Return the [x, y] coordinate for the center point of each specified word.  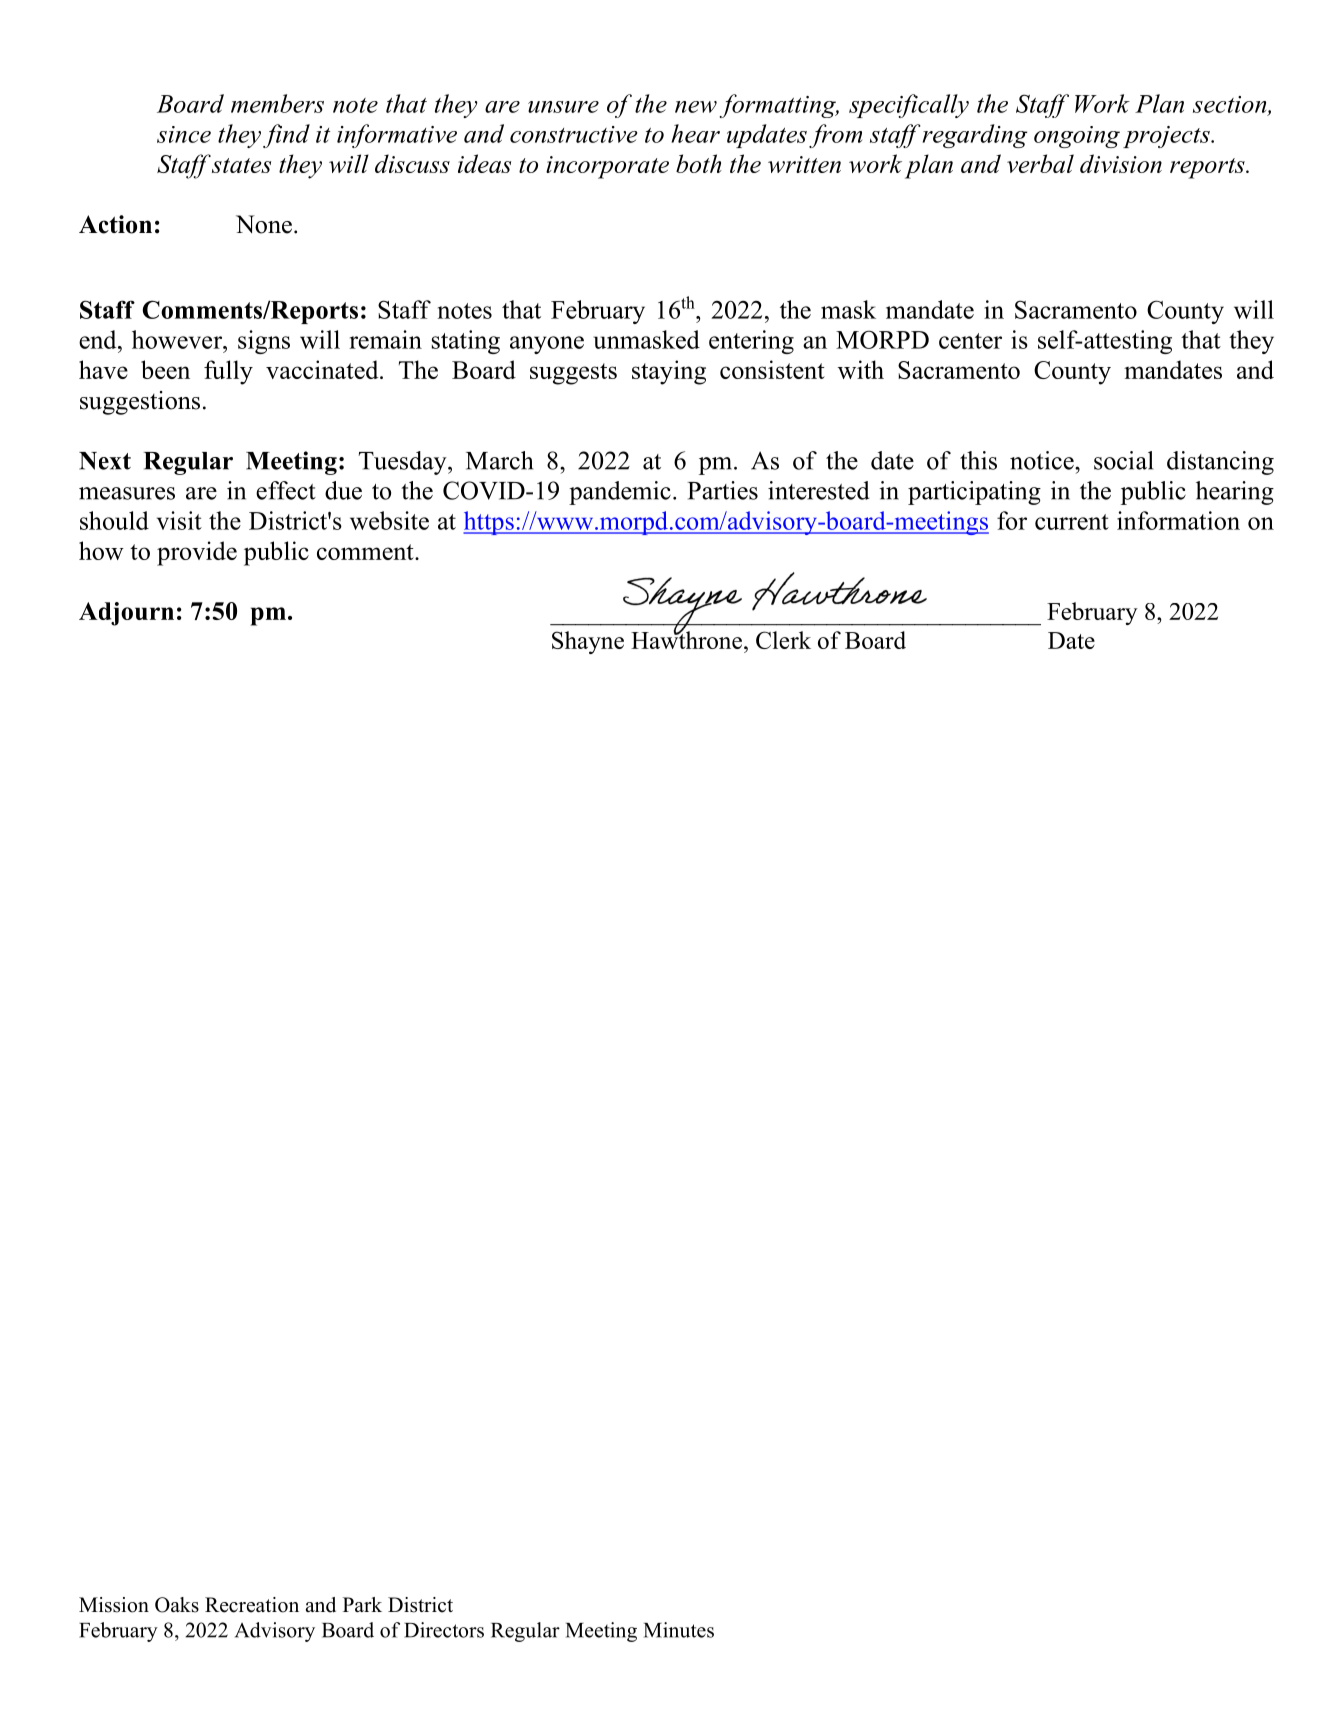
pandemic [620, 493]
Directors [444, 1630]
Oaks [177, 1605]
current [1072, 522]
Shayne [588, 642]
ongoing [1077, 137]
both [699, 163]
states [241, 165]
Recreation [252, 1605]
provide [197, 553]
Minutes [679, 1630]
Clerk [783, 640]
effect [286, 490]
